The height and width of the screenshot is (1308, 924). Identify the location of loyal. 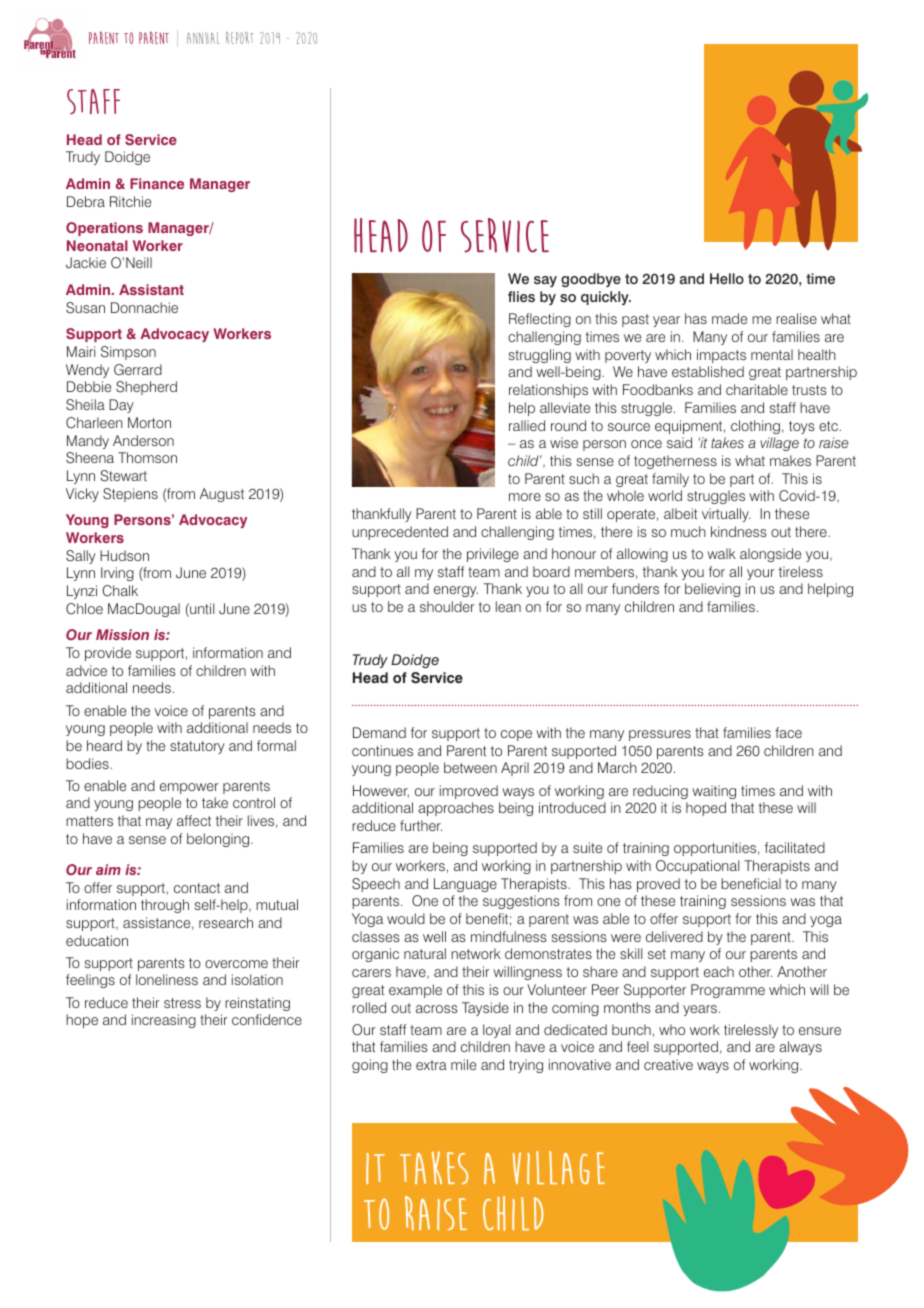
(496, 1031).
